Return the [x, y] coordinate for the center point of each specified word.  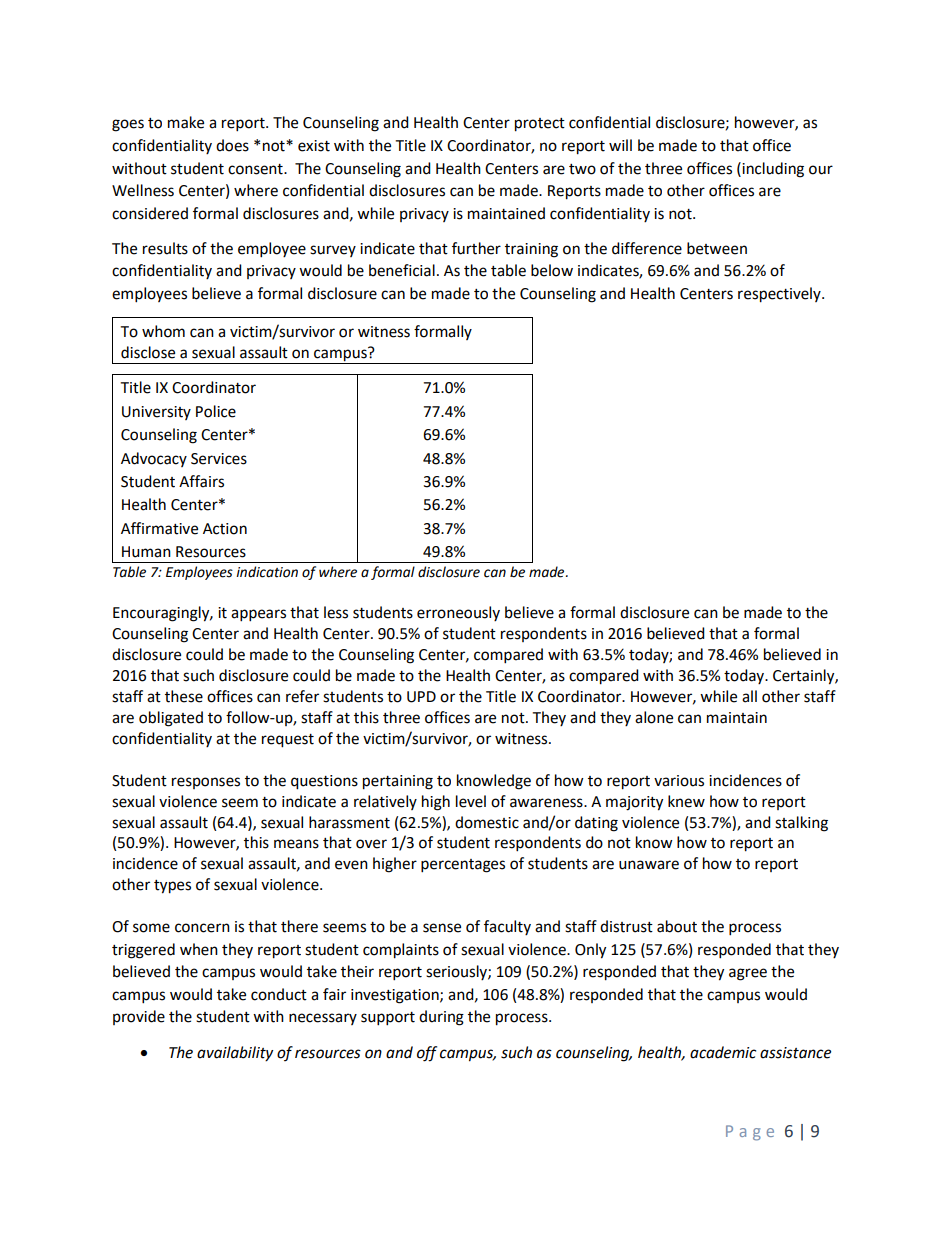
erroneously [458, 613]
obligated [171, 719]
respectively [780, 295]
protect [540, 125]
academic [723, 1052]
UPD [421, 697]
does [232, 145]
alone [654, 717]
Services [219, 459]
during [441, 1018]
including [772, 170]
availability [235, 1054]
